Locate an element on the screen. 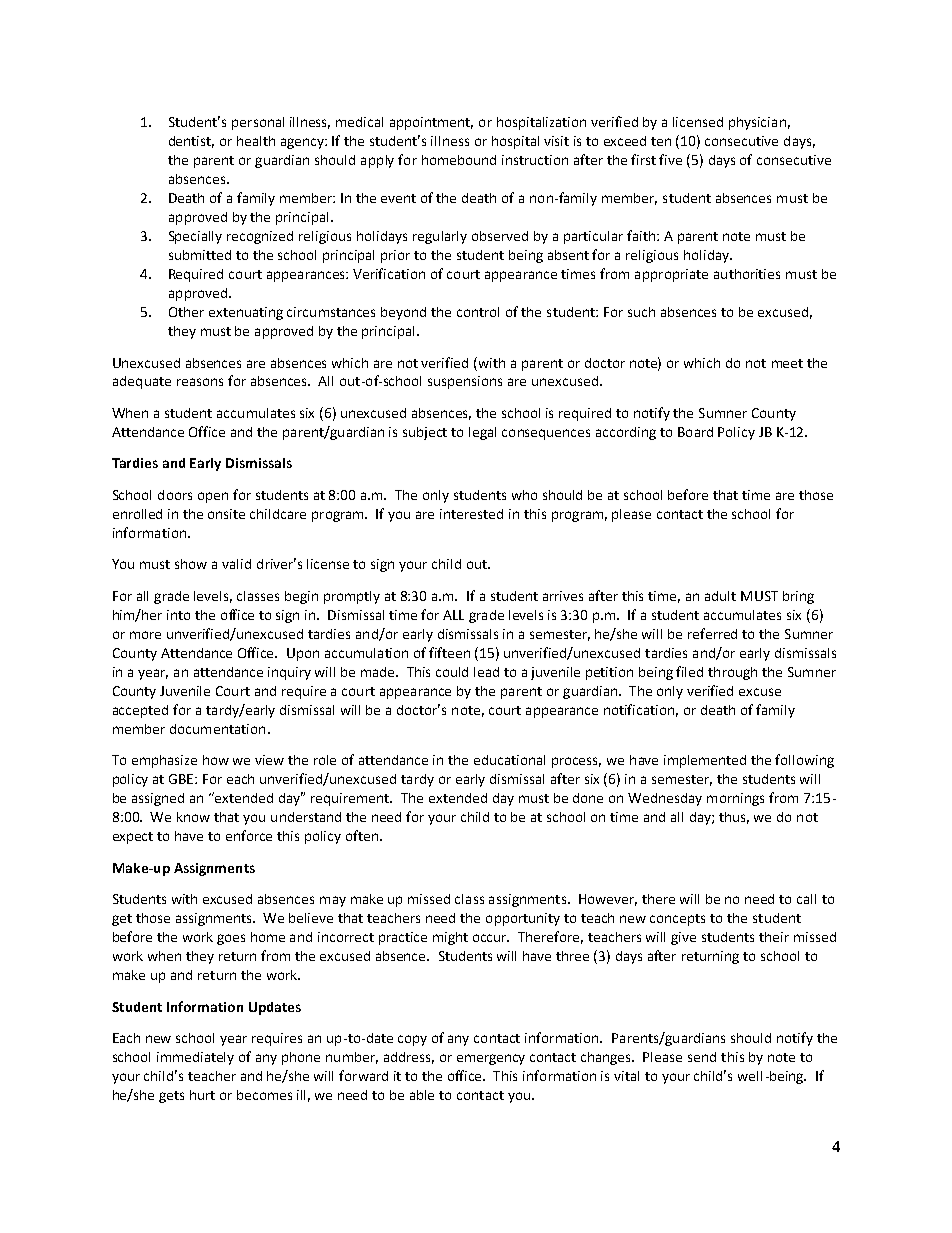 The height and width of the screenshot is (1233, 952). immediately is located at coordinates (195, 1058).
